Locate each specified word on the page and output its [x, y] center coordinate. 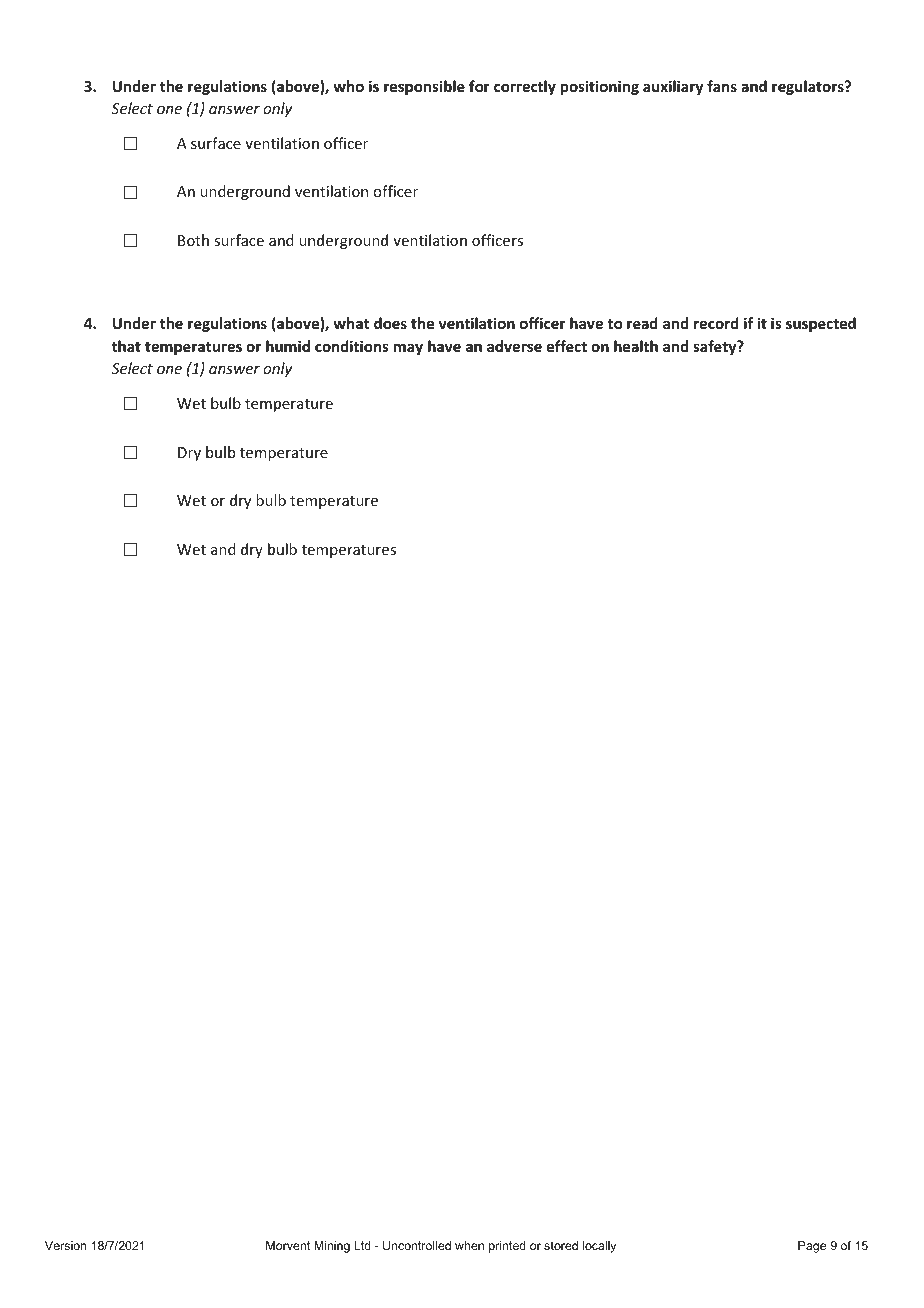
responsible [424, 87]
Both [193, 240]
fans [722, 86]
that [126, 346]
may [408, 349]
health [636, 346]
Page [812, 1247]
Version [66, 1245]
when [469, 1245]
